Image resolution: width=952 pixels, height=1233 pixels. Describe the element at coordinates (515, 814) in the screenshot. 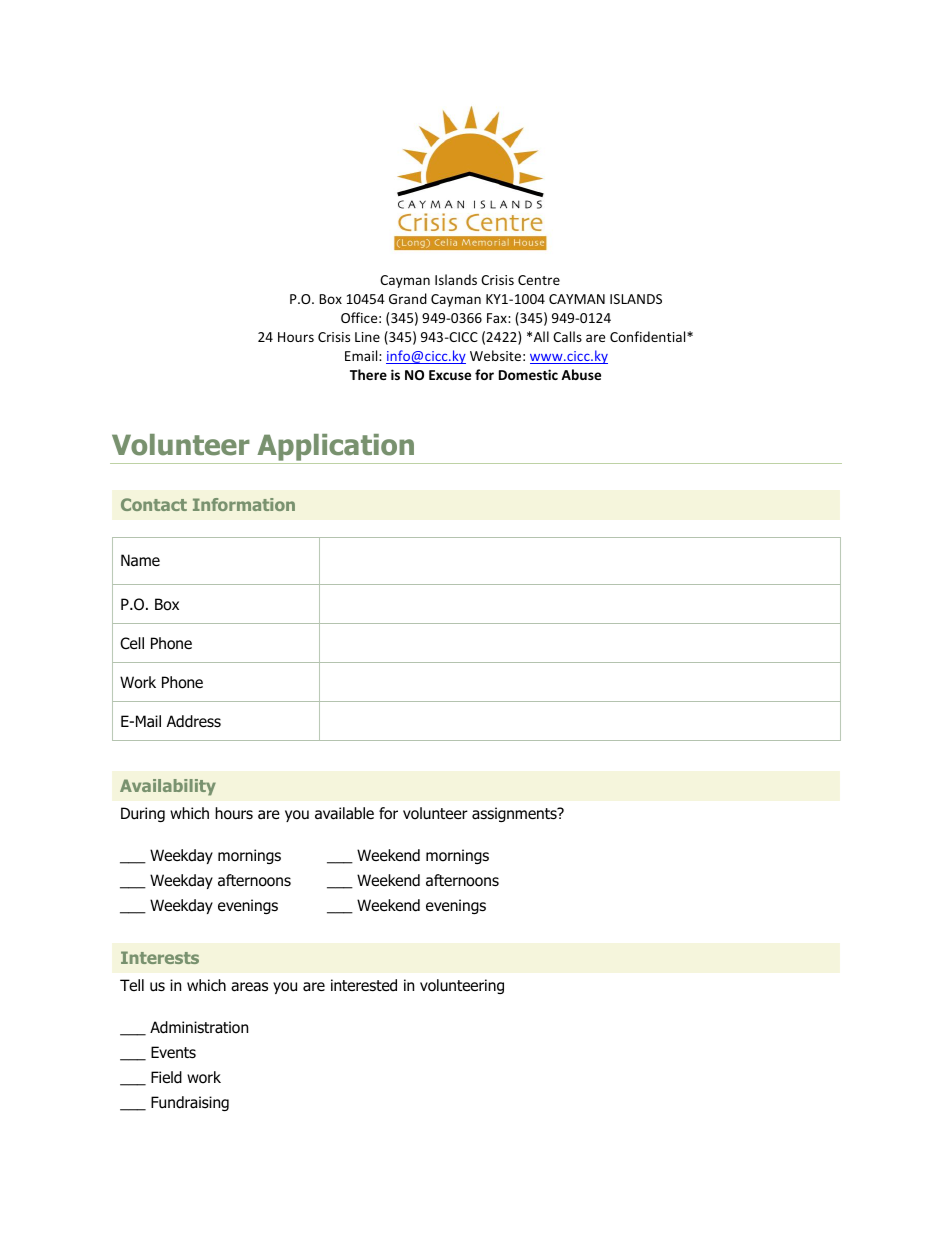

I see `assignments` at that location.
